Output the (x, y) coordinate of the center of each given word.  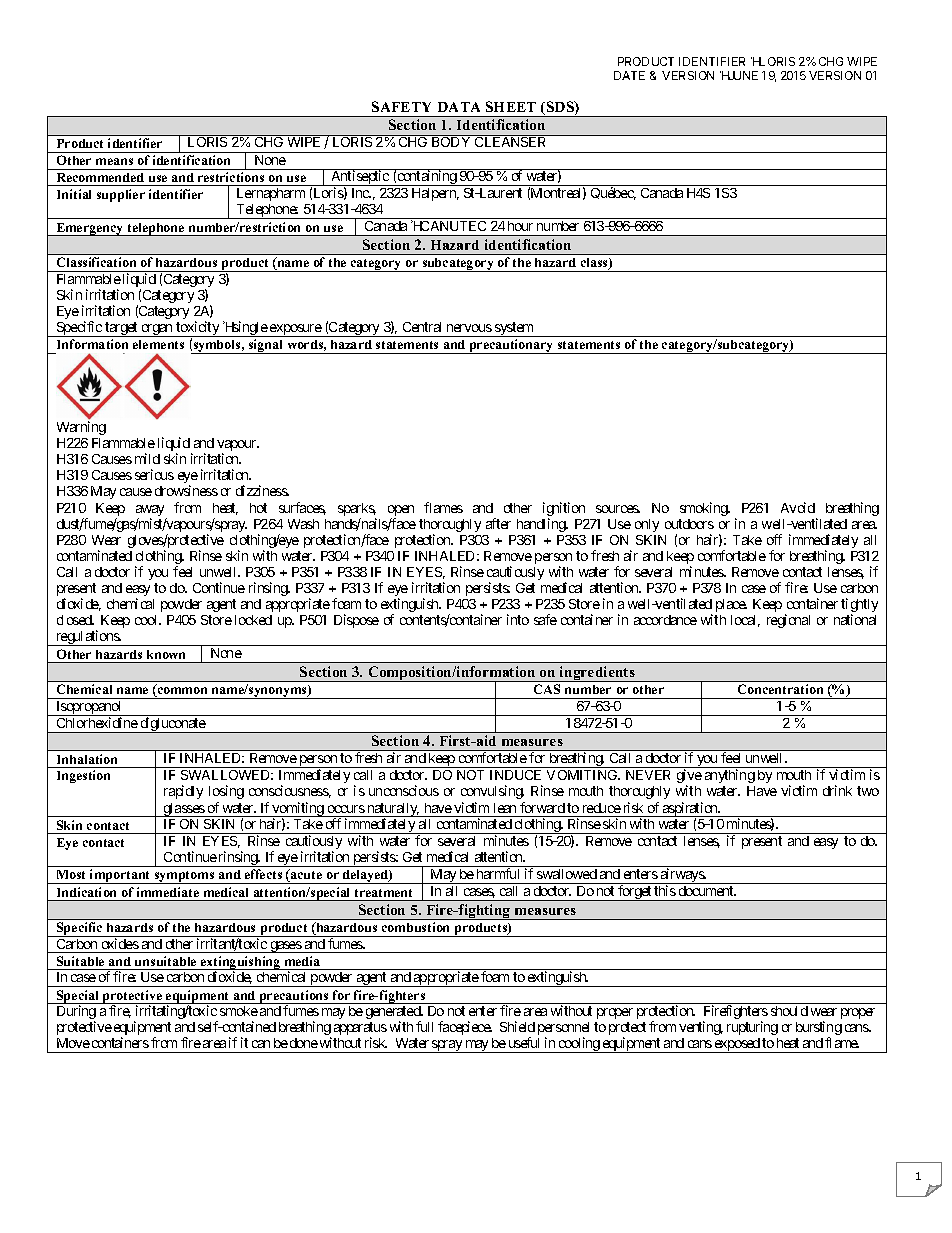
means (114, 161)
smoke (239, 1011)
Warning (81, 428)
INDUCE (515, 775)
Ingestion (83, 776)
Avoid (798, 507)
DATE (629, 75)
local (745, 621)
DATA (459, 107)
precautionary (511, 346)
